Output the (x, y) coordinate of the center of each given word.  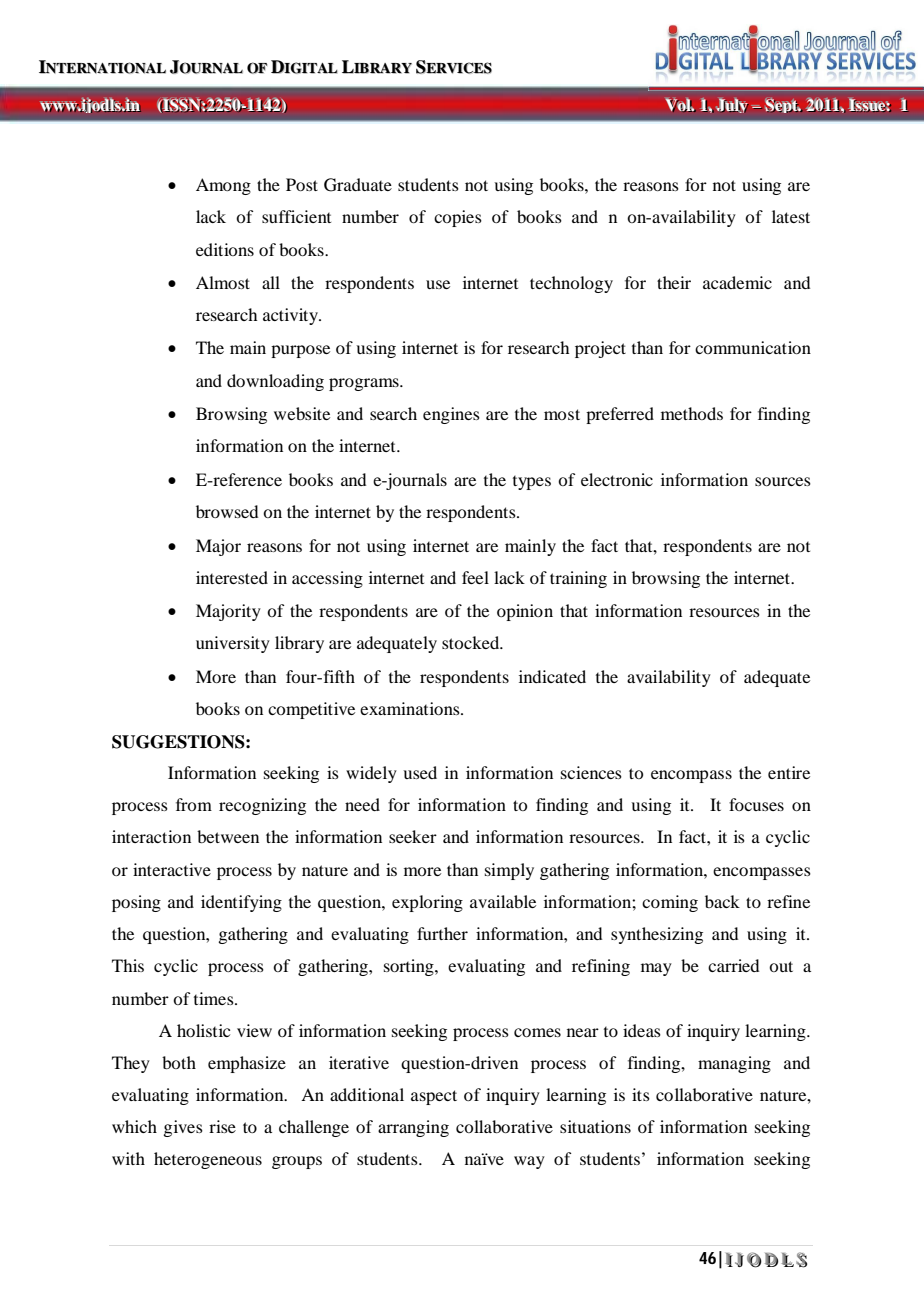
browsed (227, 511)
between (228, 836)
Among (223, 186)
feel (475, 577)
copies (458, 218)
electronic (617, 479)
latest (791, 216)
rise (222, 1126)
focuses (756, 804)
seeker (413, 836)
